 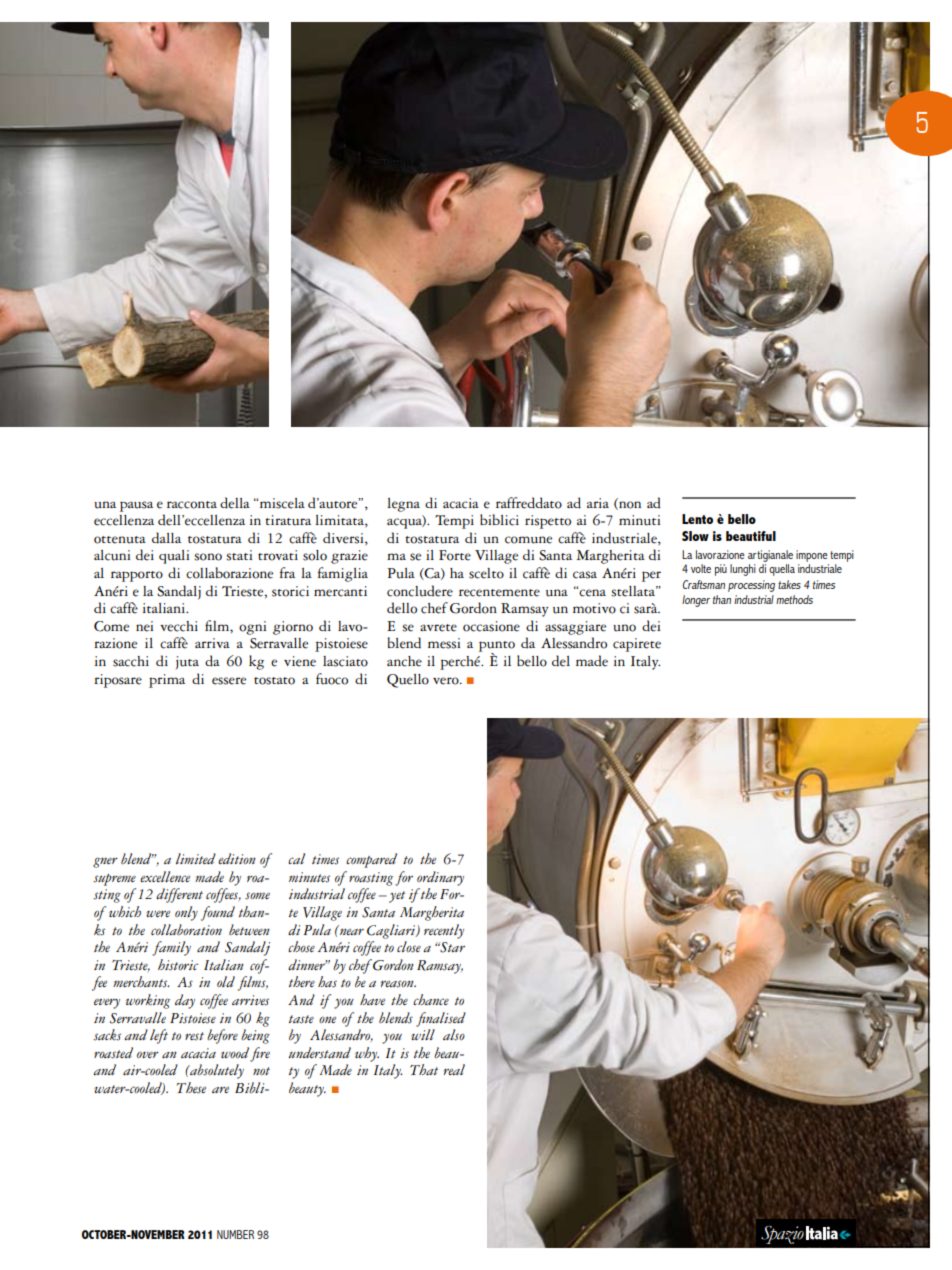 What do you see at coordinates (455, 555) in the screenshot?
I see `Forte` at bounding box center [455, 555].
